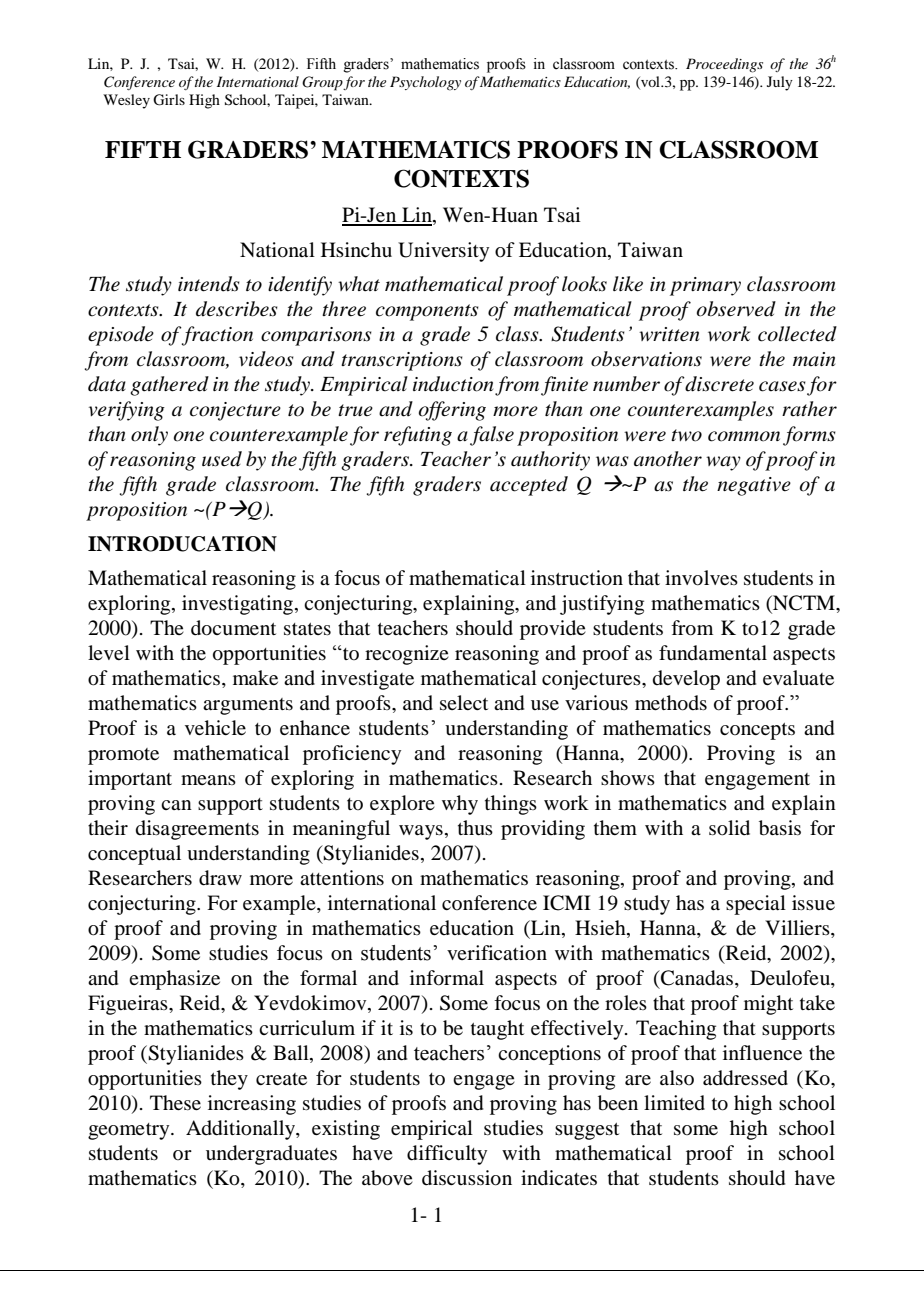 The width and height of the screenshot is (924, 1308). I want to click on These, so click(175, 1102).
